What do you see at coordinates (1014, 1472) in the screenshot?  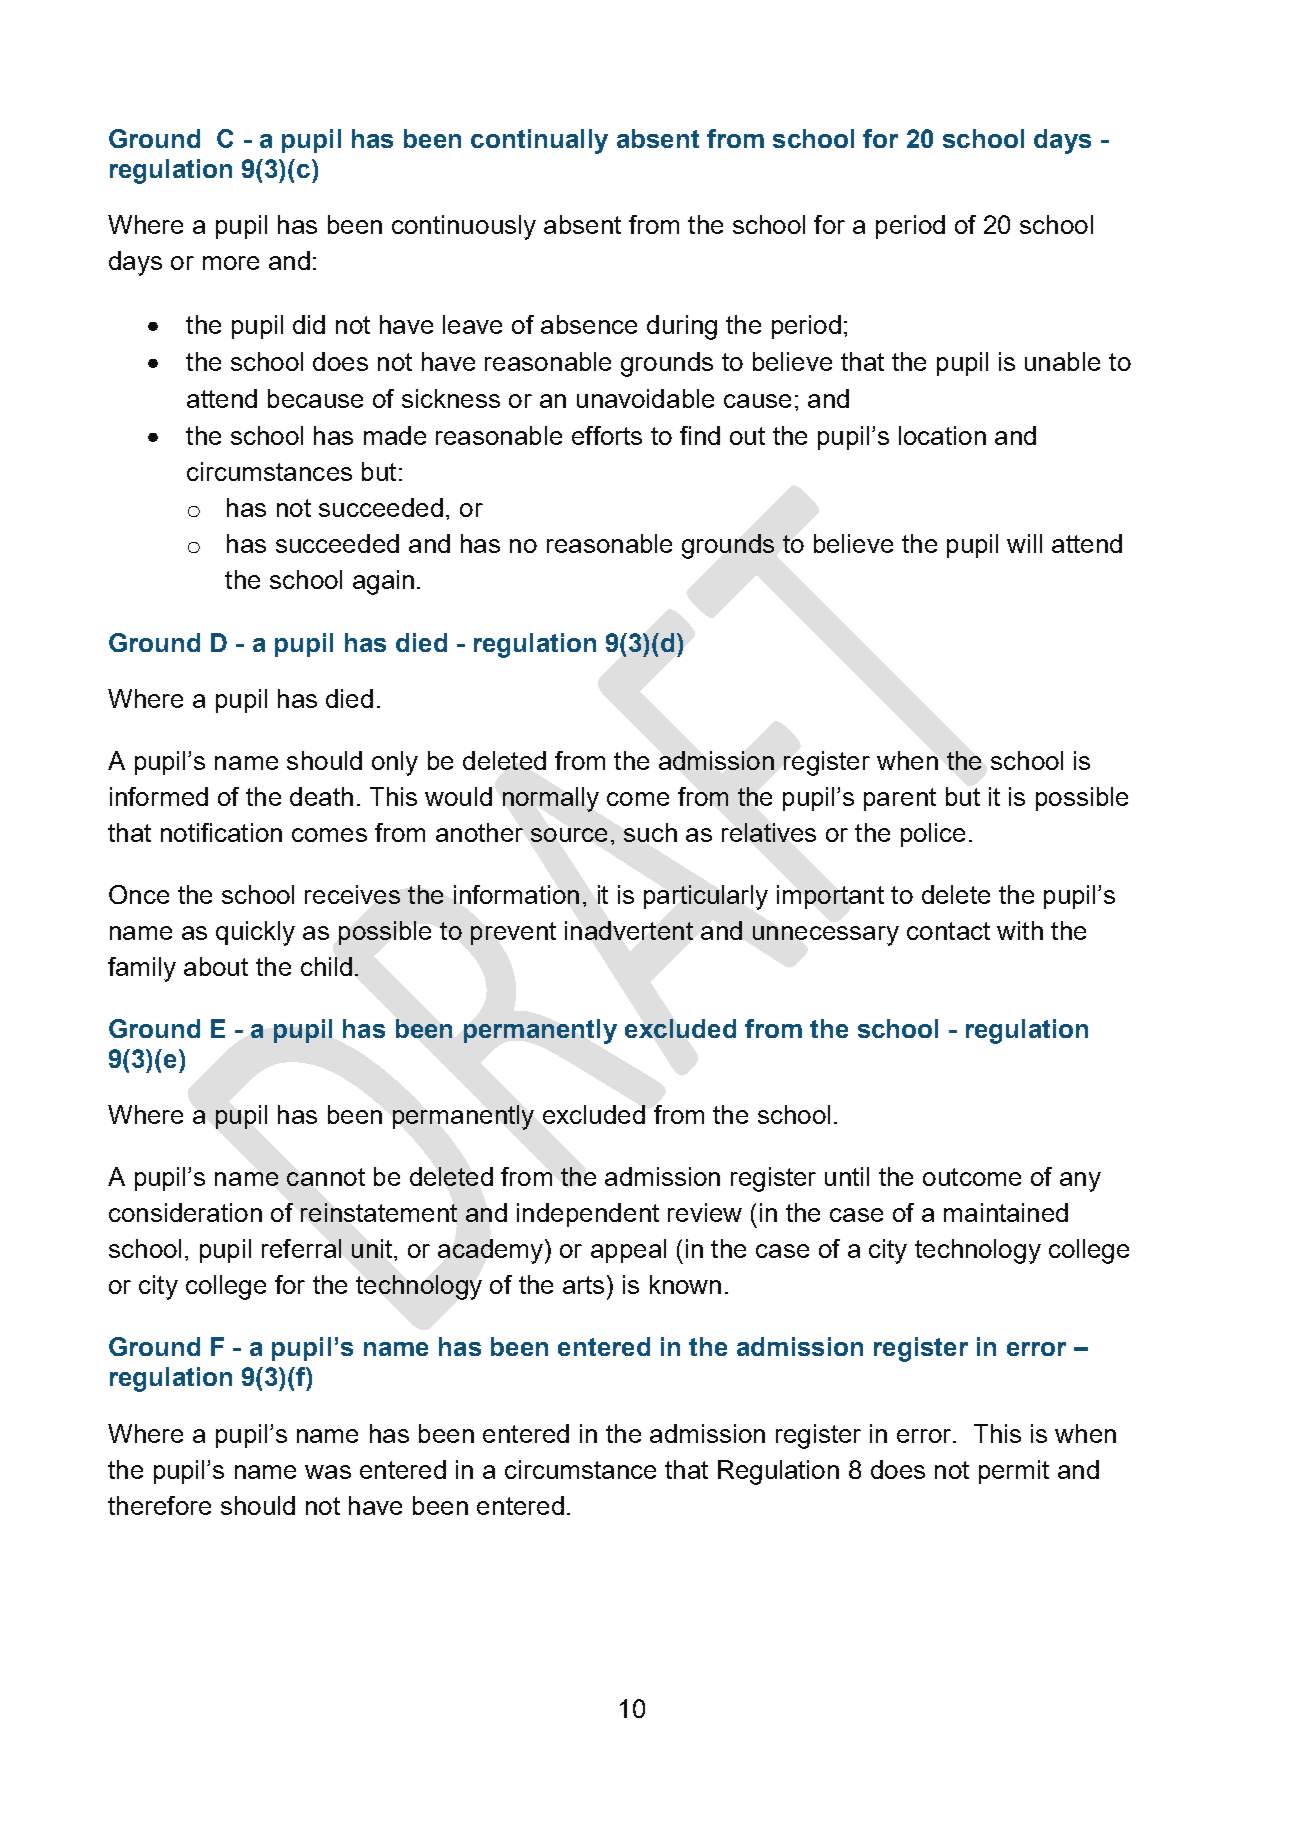 I see `permit` at bounding box center [1014, 1472].
